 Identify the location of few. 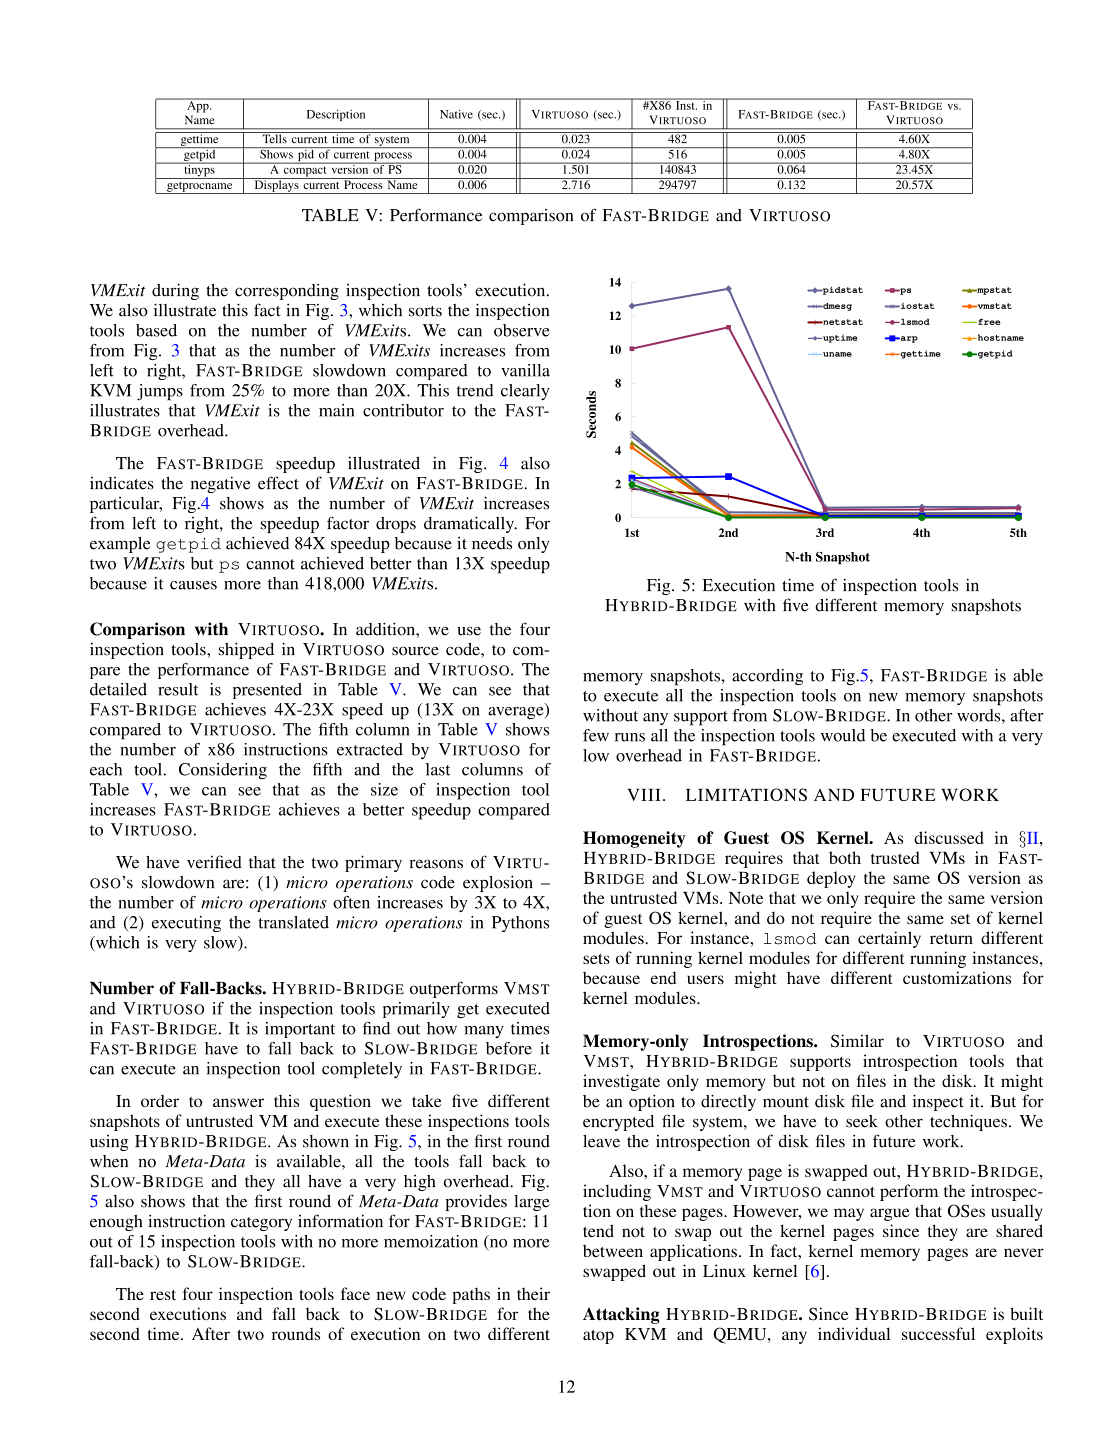
(596, 735).
